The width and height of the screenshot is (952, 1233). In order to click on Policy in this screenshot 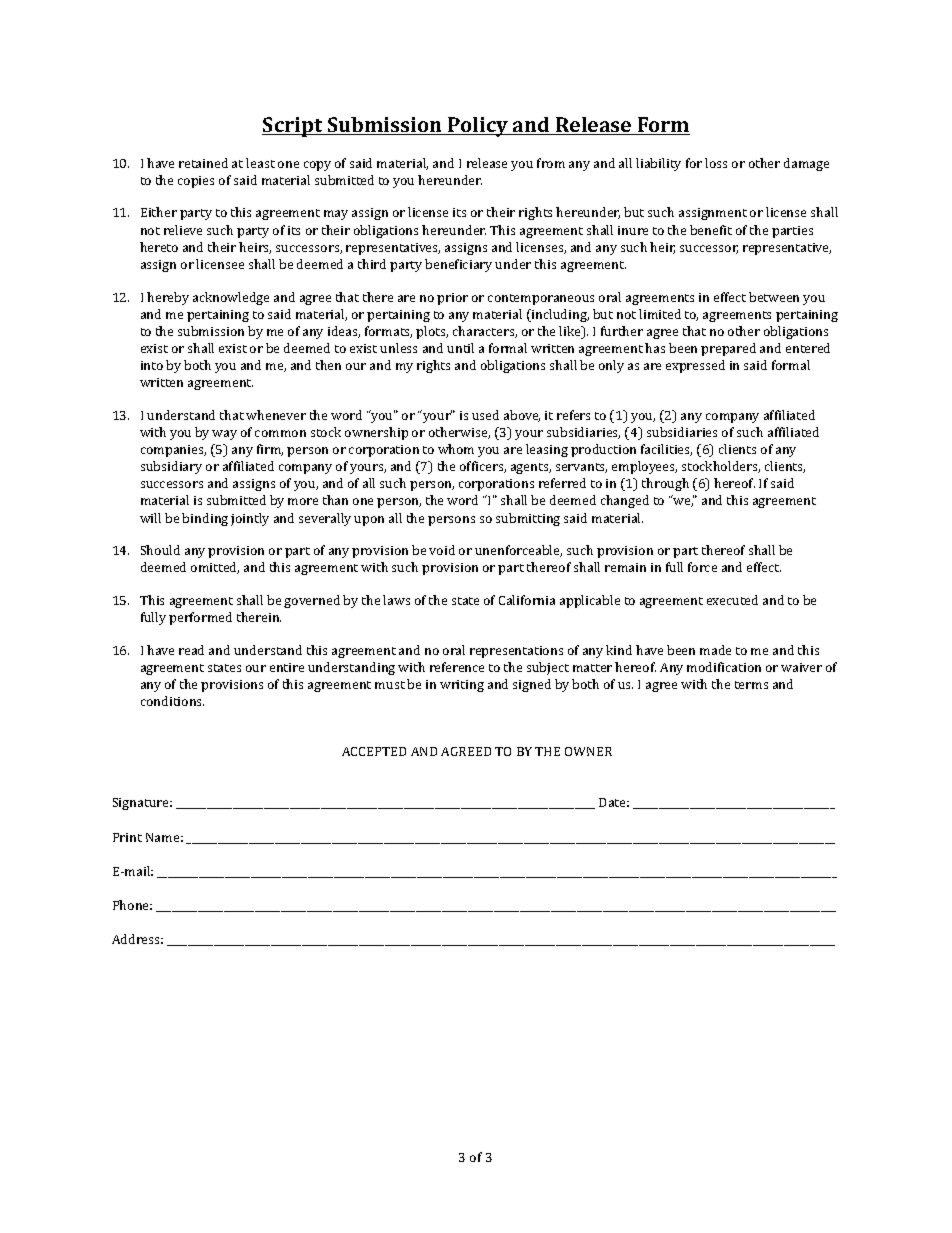, I will do `click(478, 127)`.
